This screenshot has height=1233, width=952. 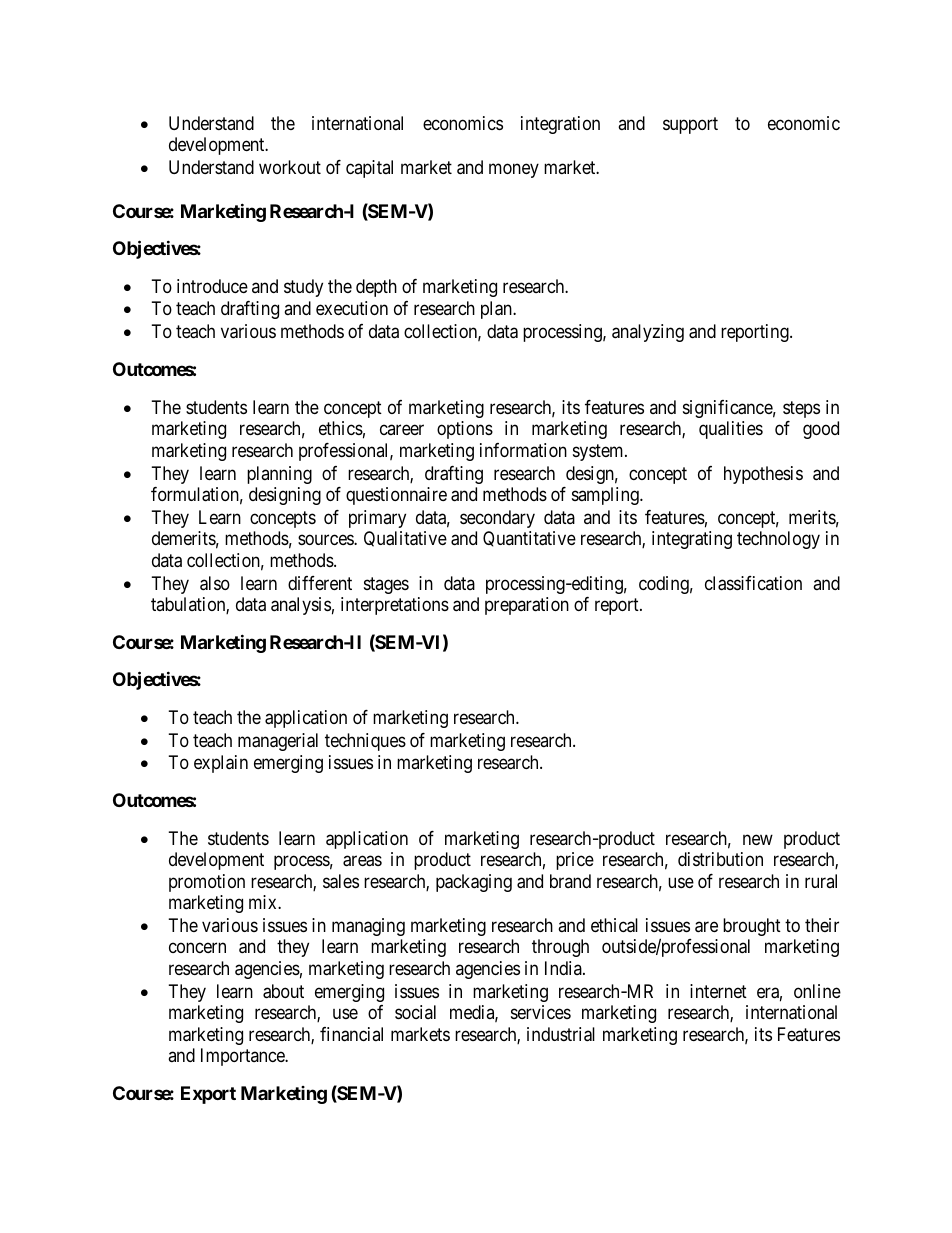 I want to click on packaging, so click(x=474, y=883).
